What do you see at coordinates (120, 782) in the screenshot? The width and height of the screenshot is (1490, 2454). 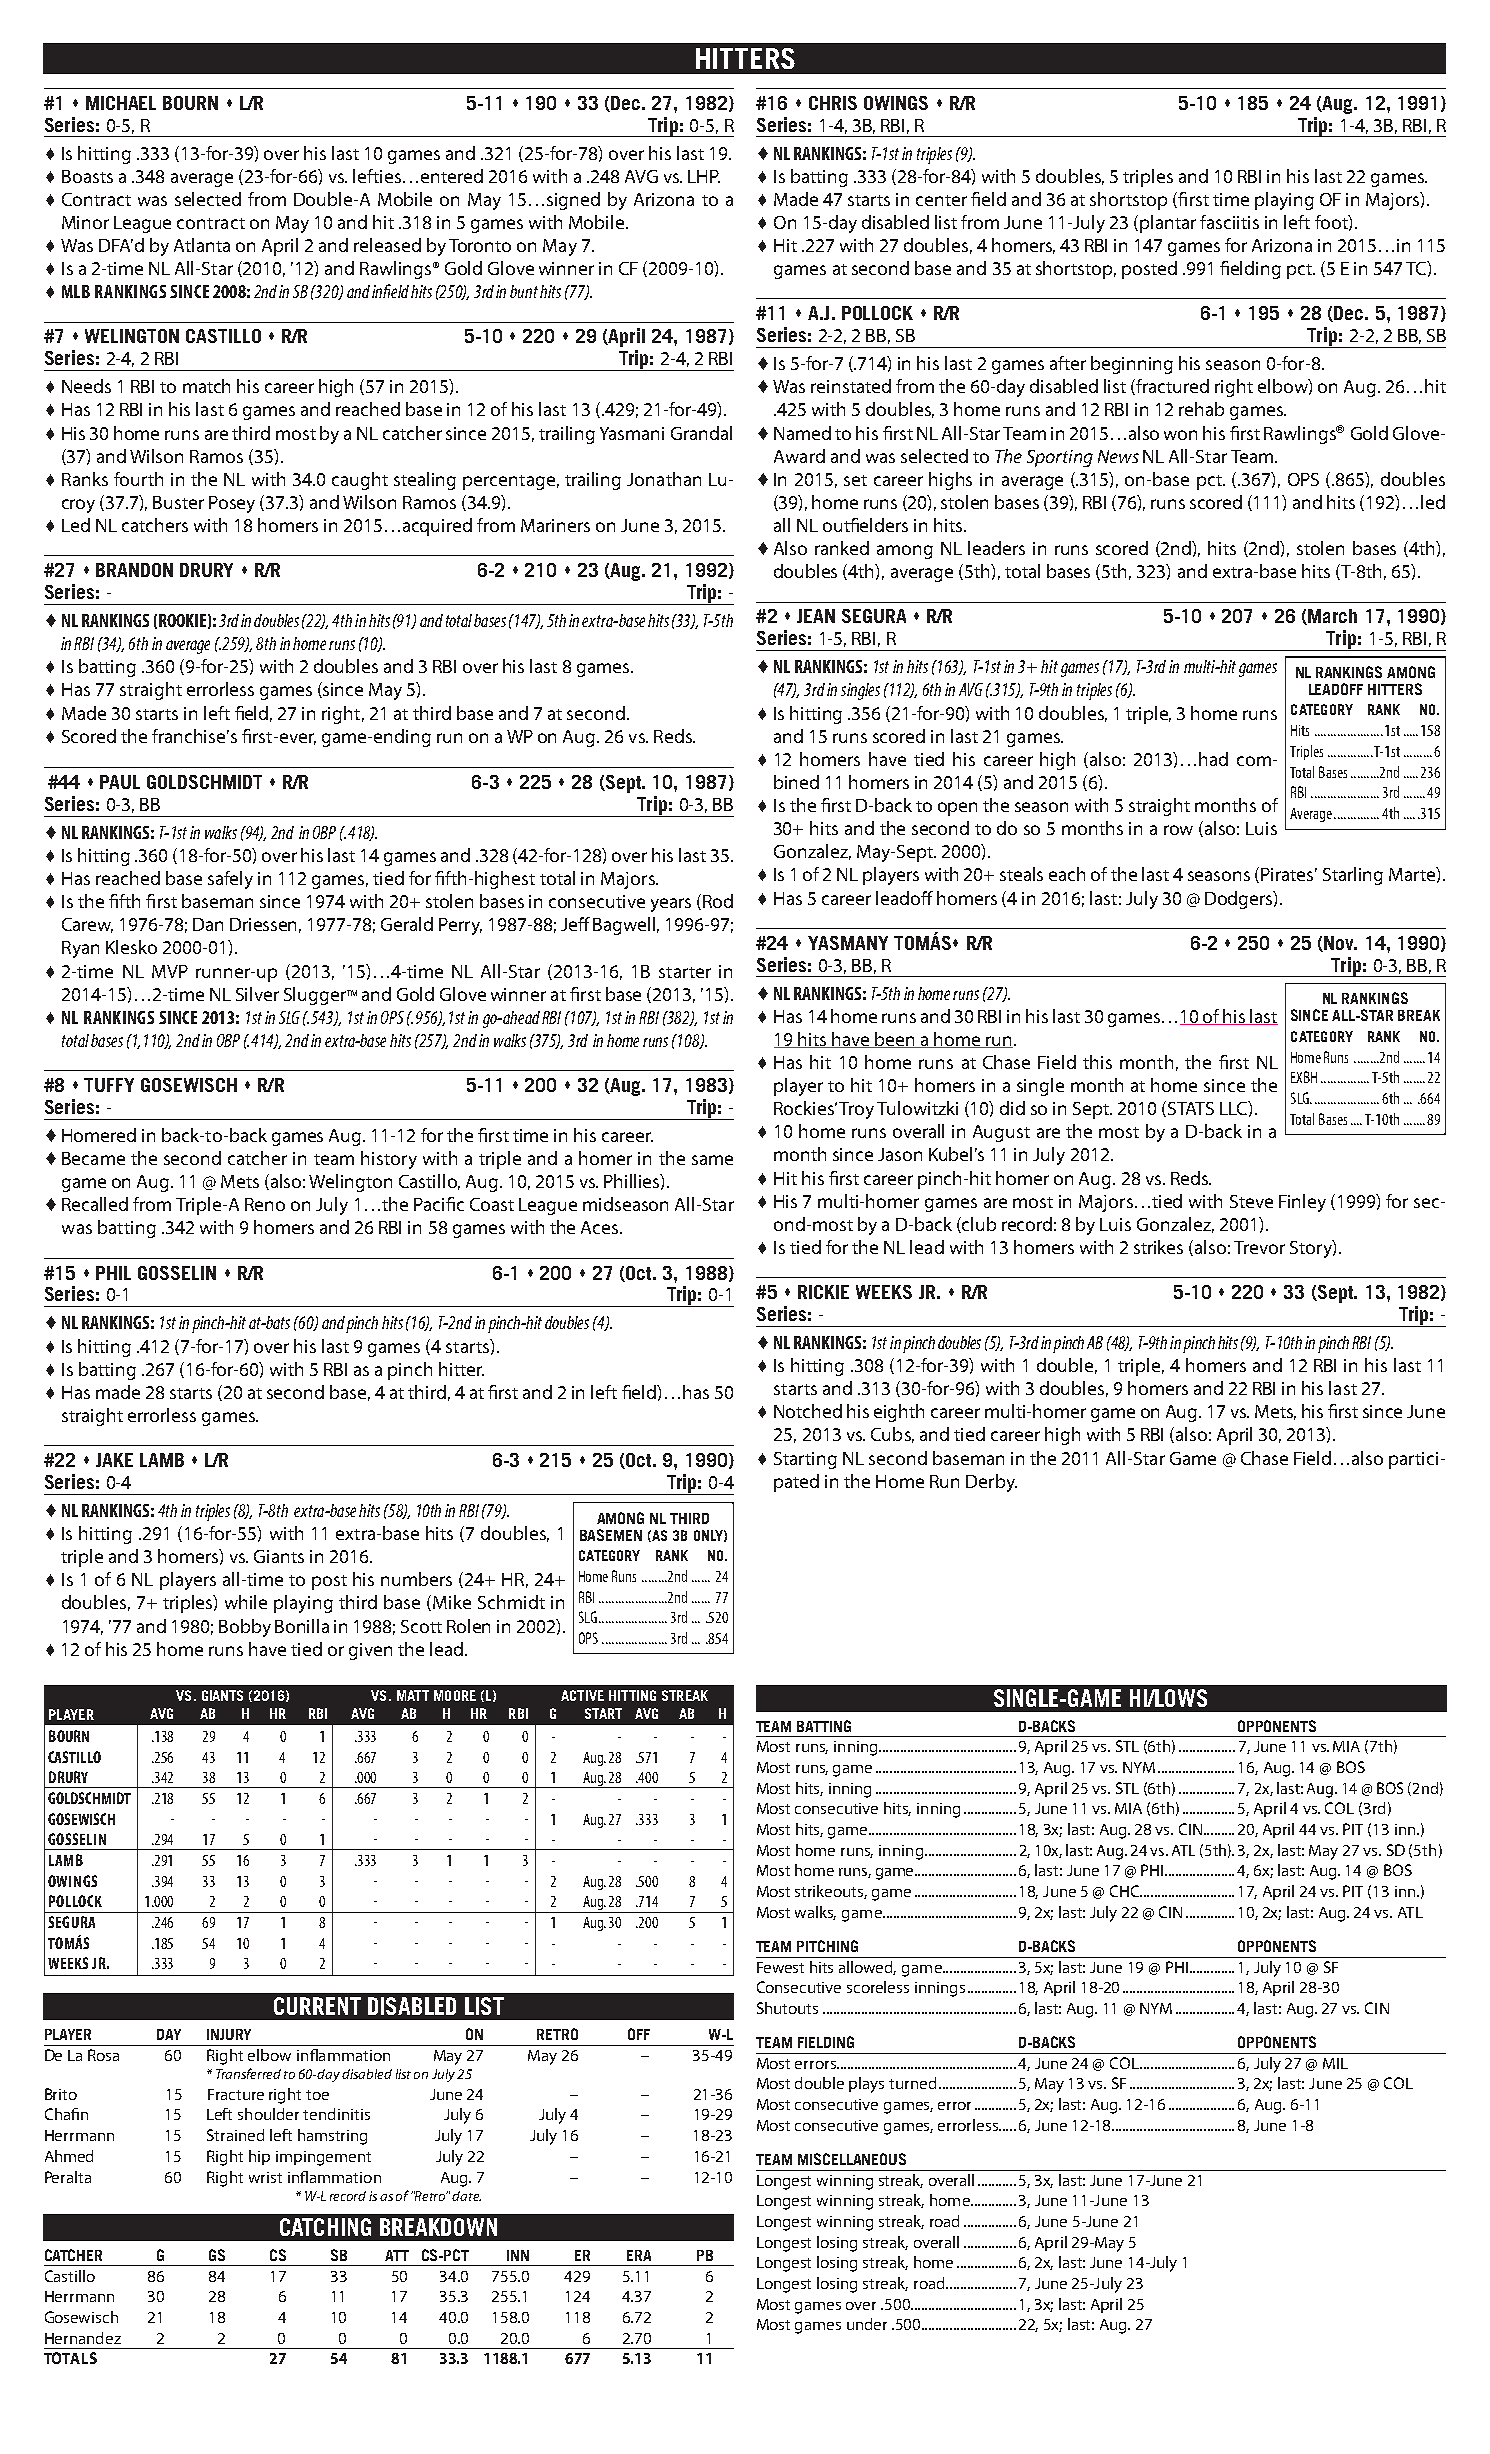 I see `PAUL` at bounding box center [120, 782].
